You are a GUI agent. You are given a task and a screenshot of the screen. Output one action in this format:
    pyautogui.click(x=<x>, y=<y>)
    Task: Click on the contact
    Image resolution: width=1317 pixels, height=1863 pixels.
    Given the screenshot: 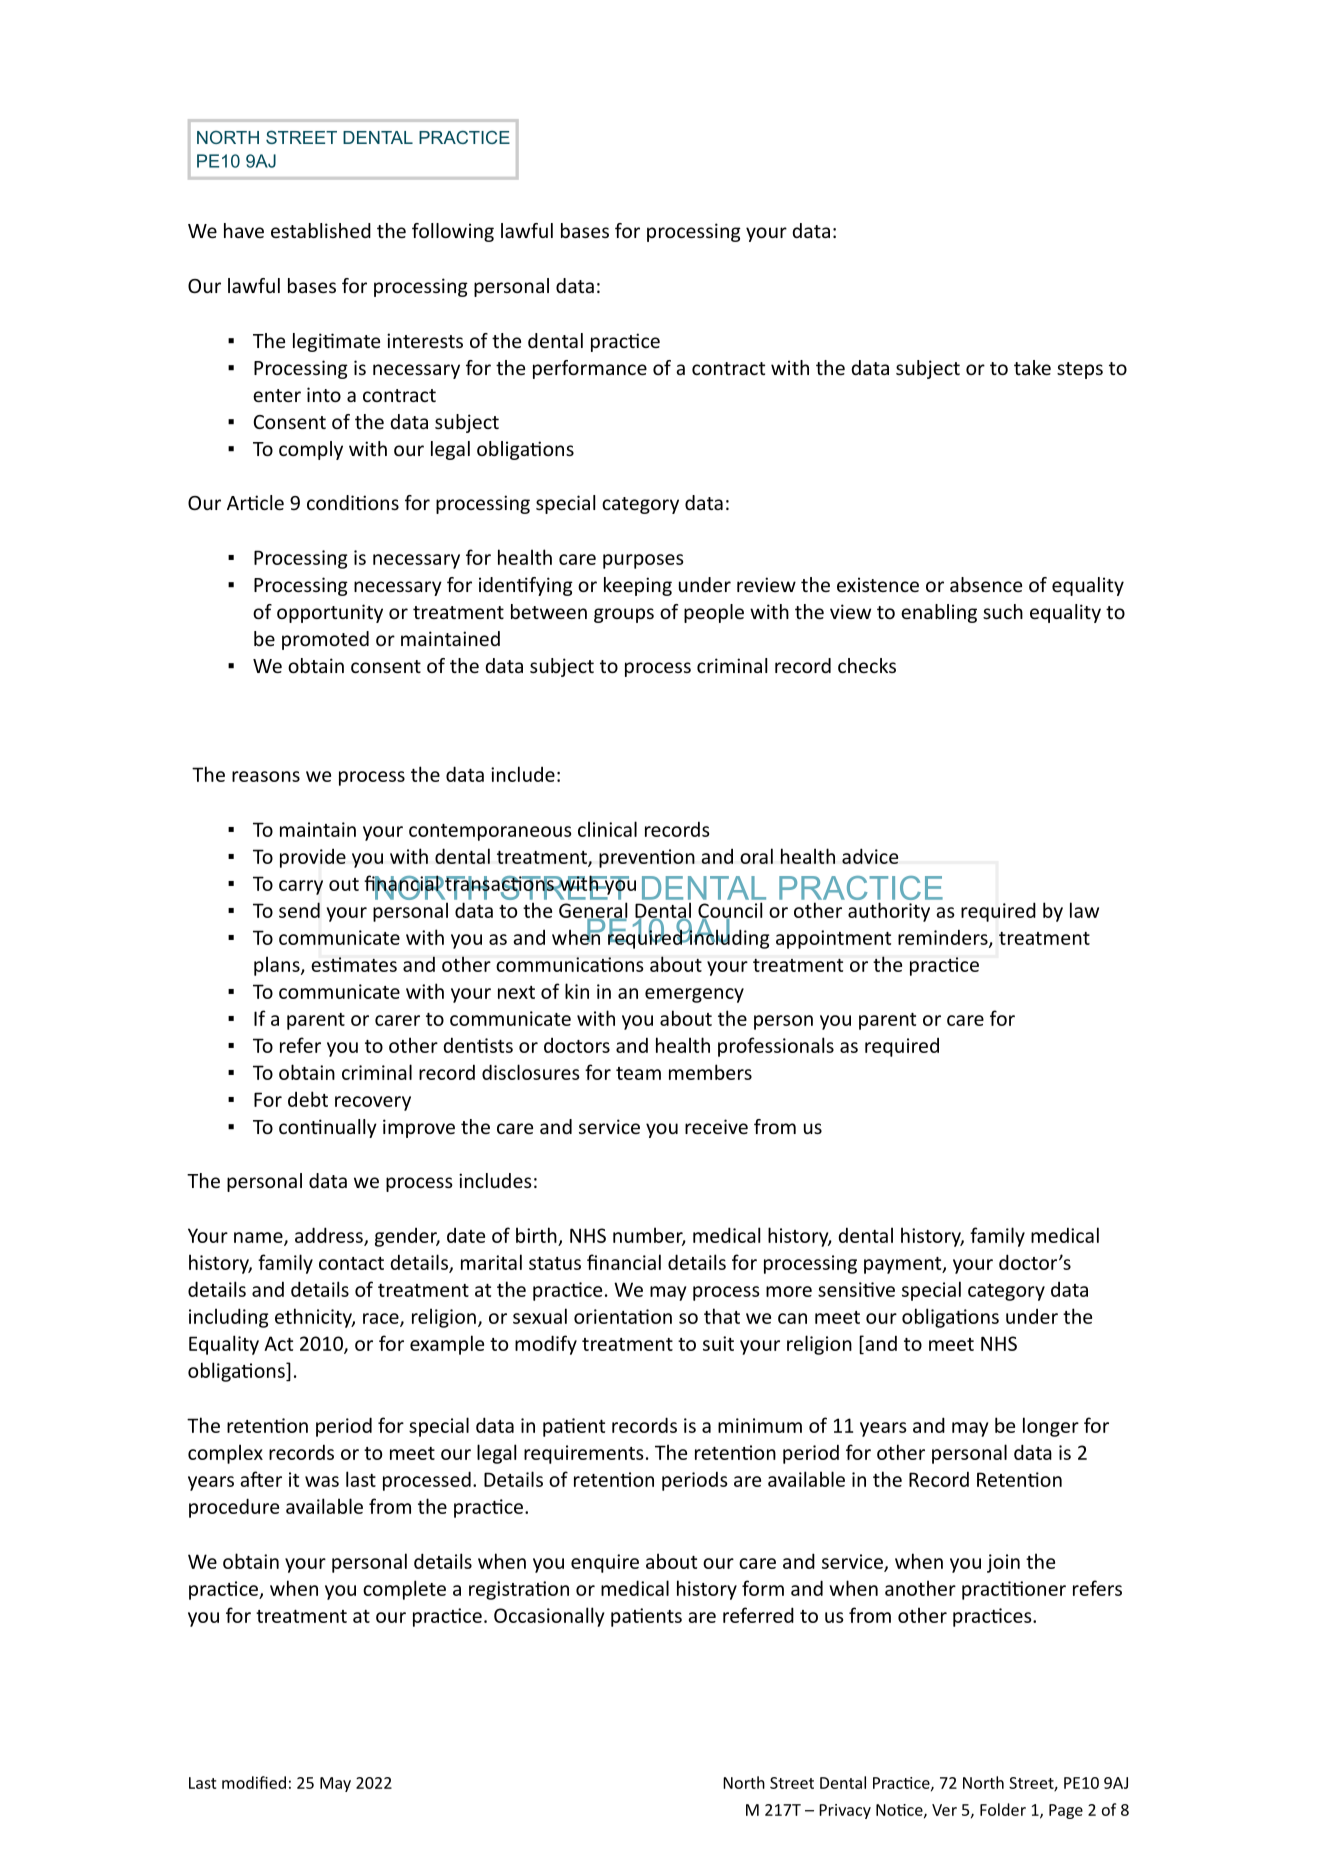 What is the action you would take?
    pyautogui.click(x=351, y=1263)
